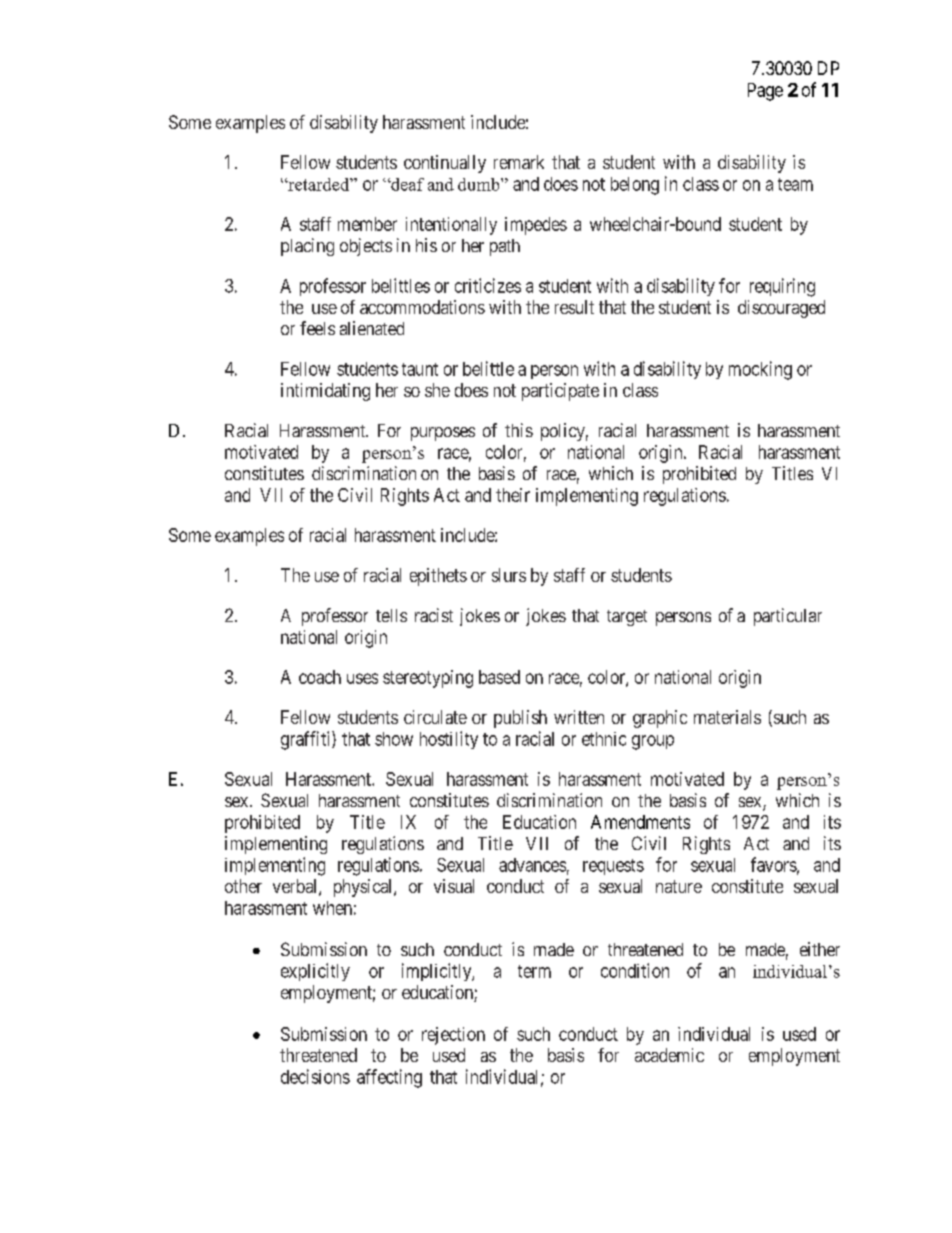  Describe the element at coordinates (560, 392) in the screenshot. I see `participate` at that location.
